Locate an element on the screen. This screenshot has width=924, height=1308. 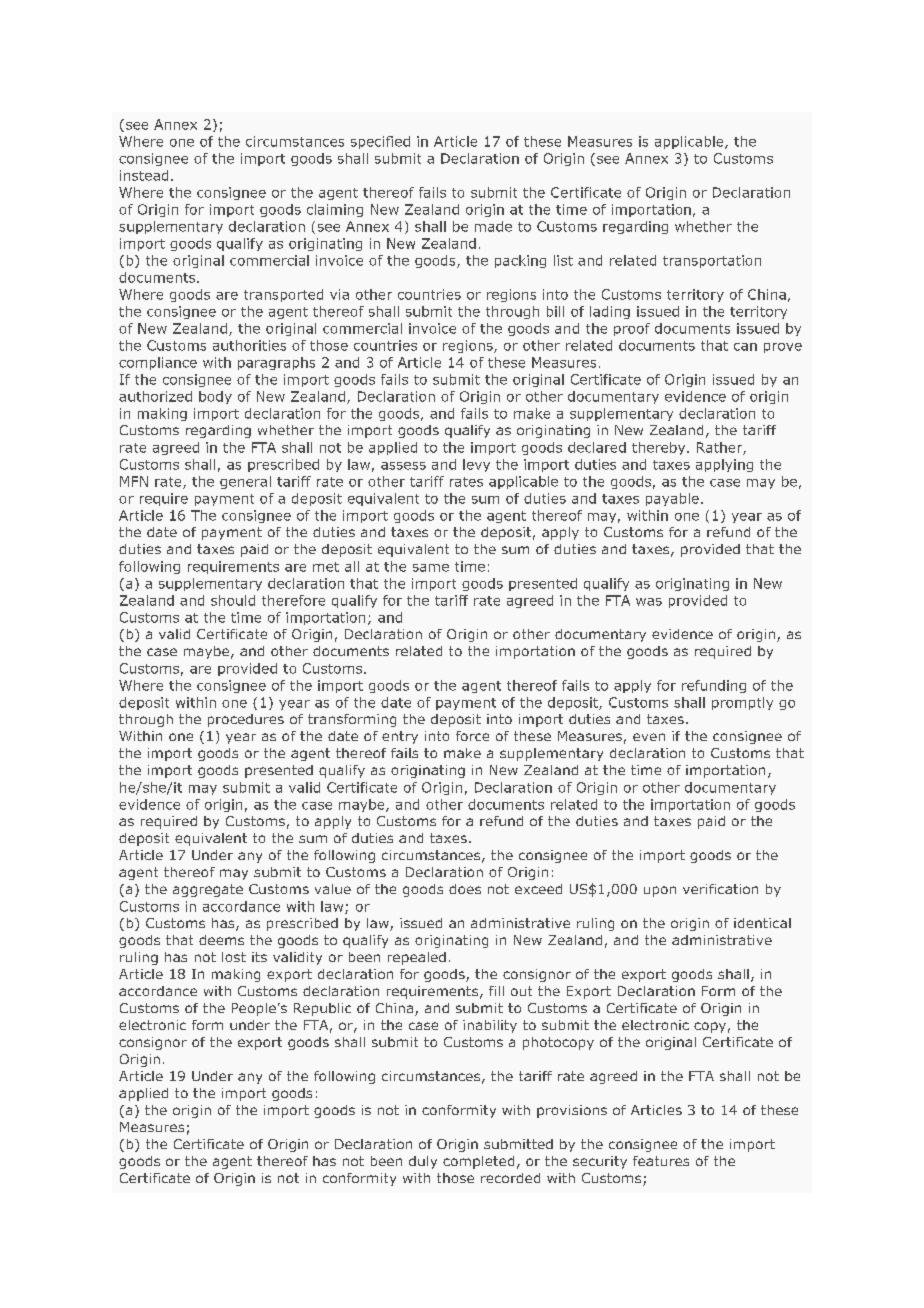
made is located at coordinates (493, 226).
